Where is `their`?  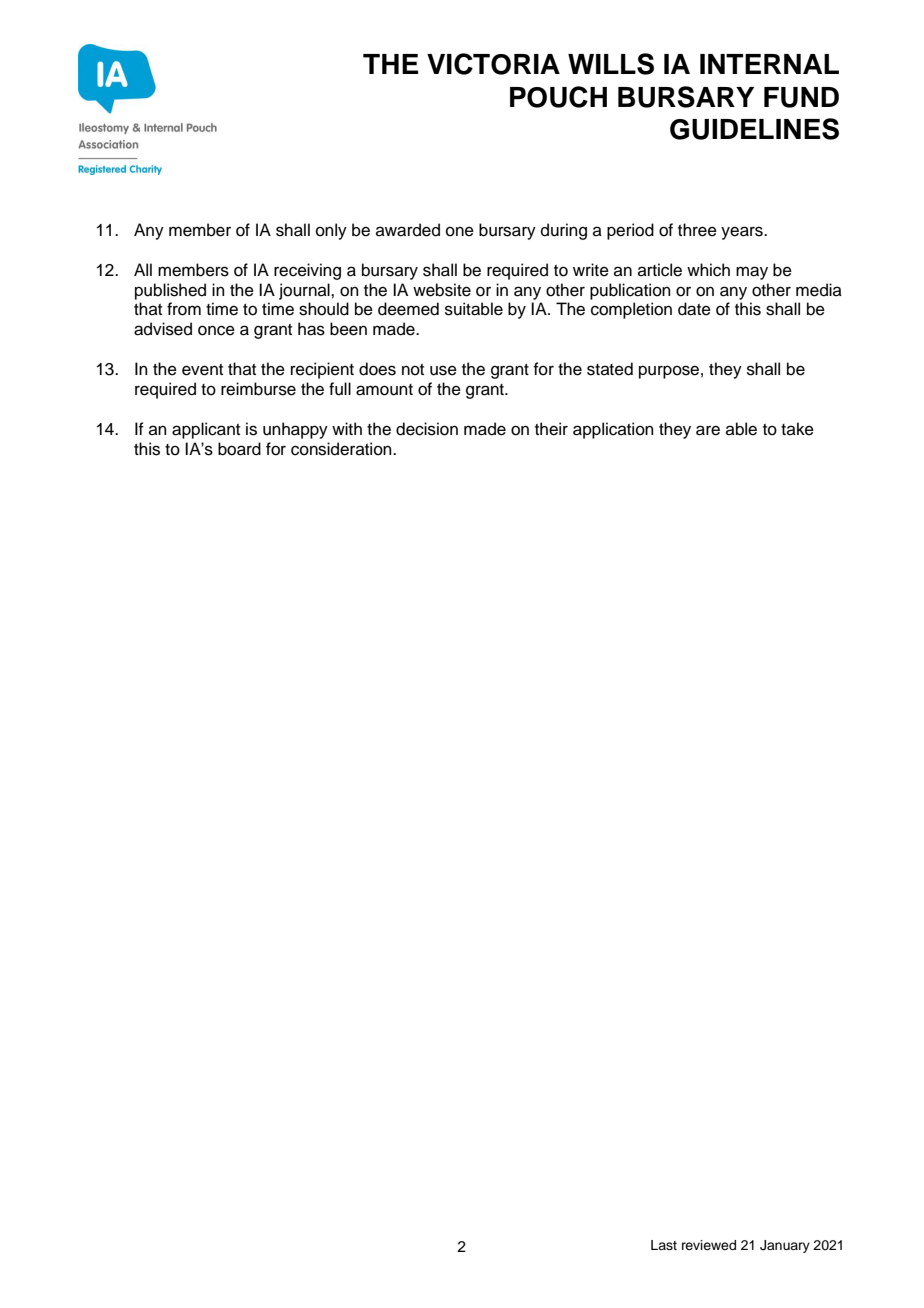 their is located at coordinates (551, 429).
